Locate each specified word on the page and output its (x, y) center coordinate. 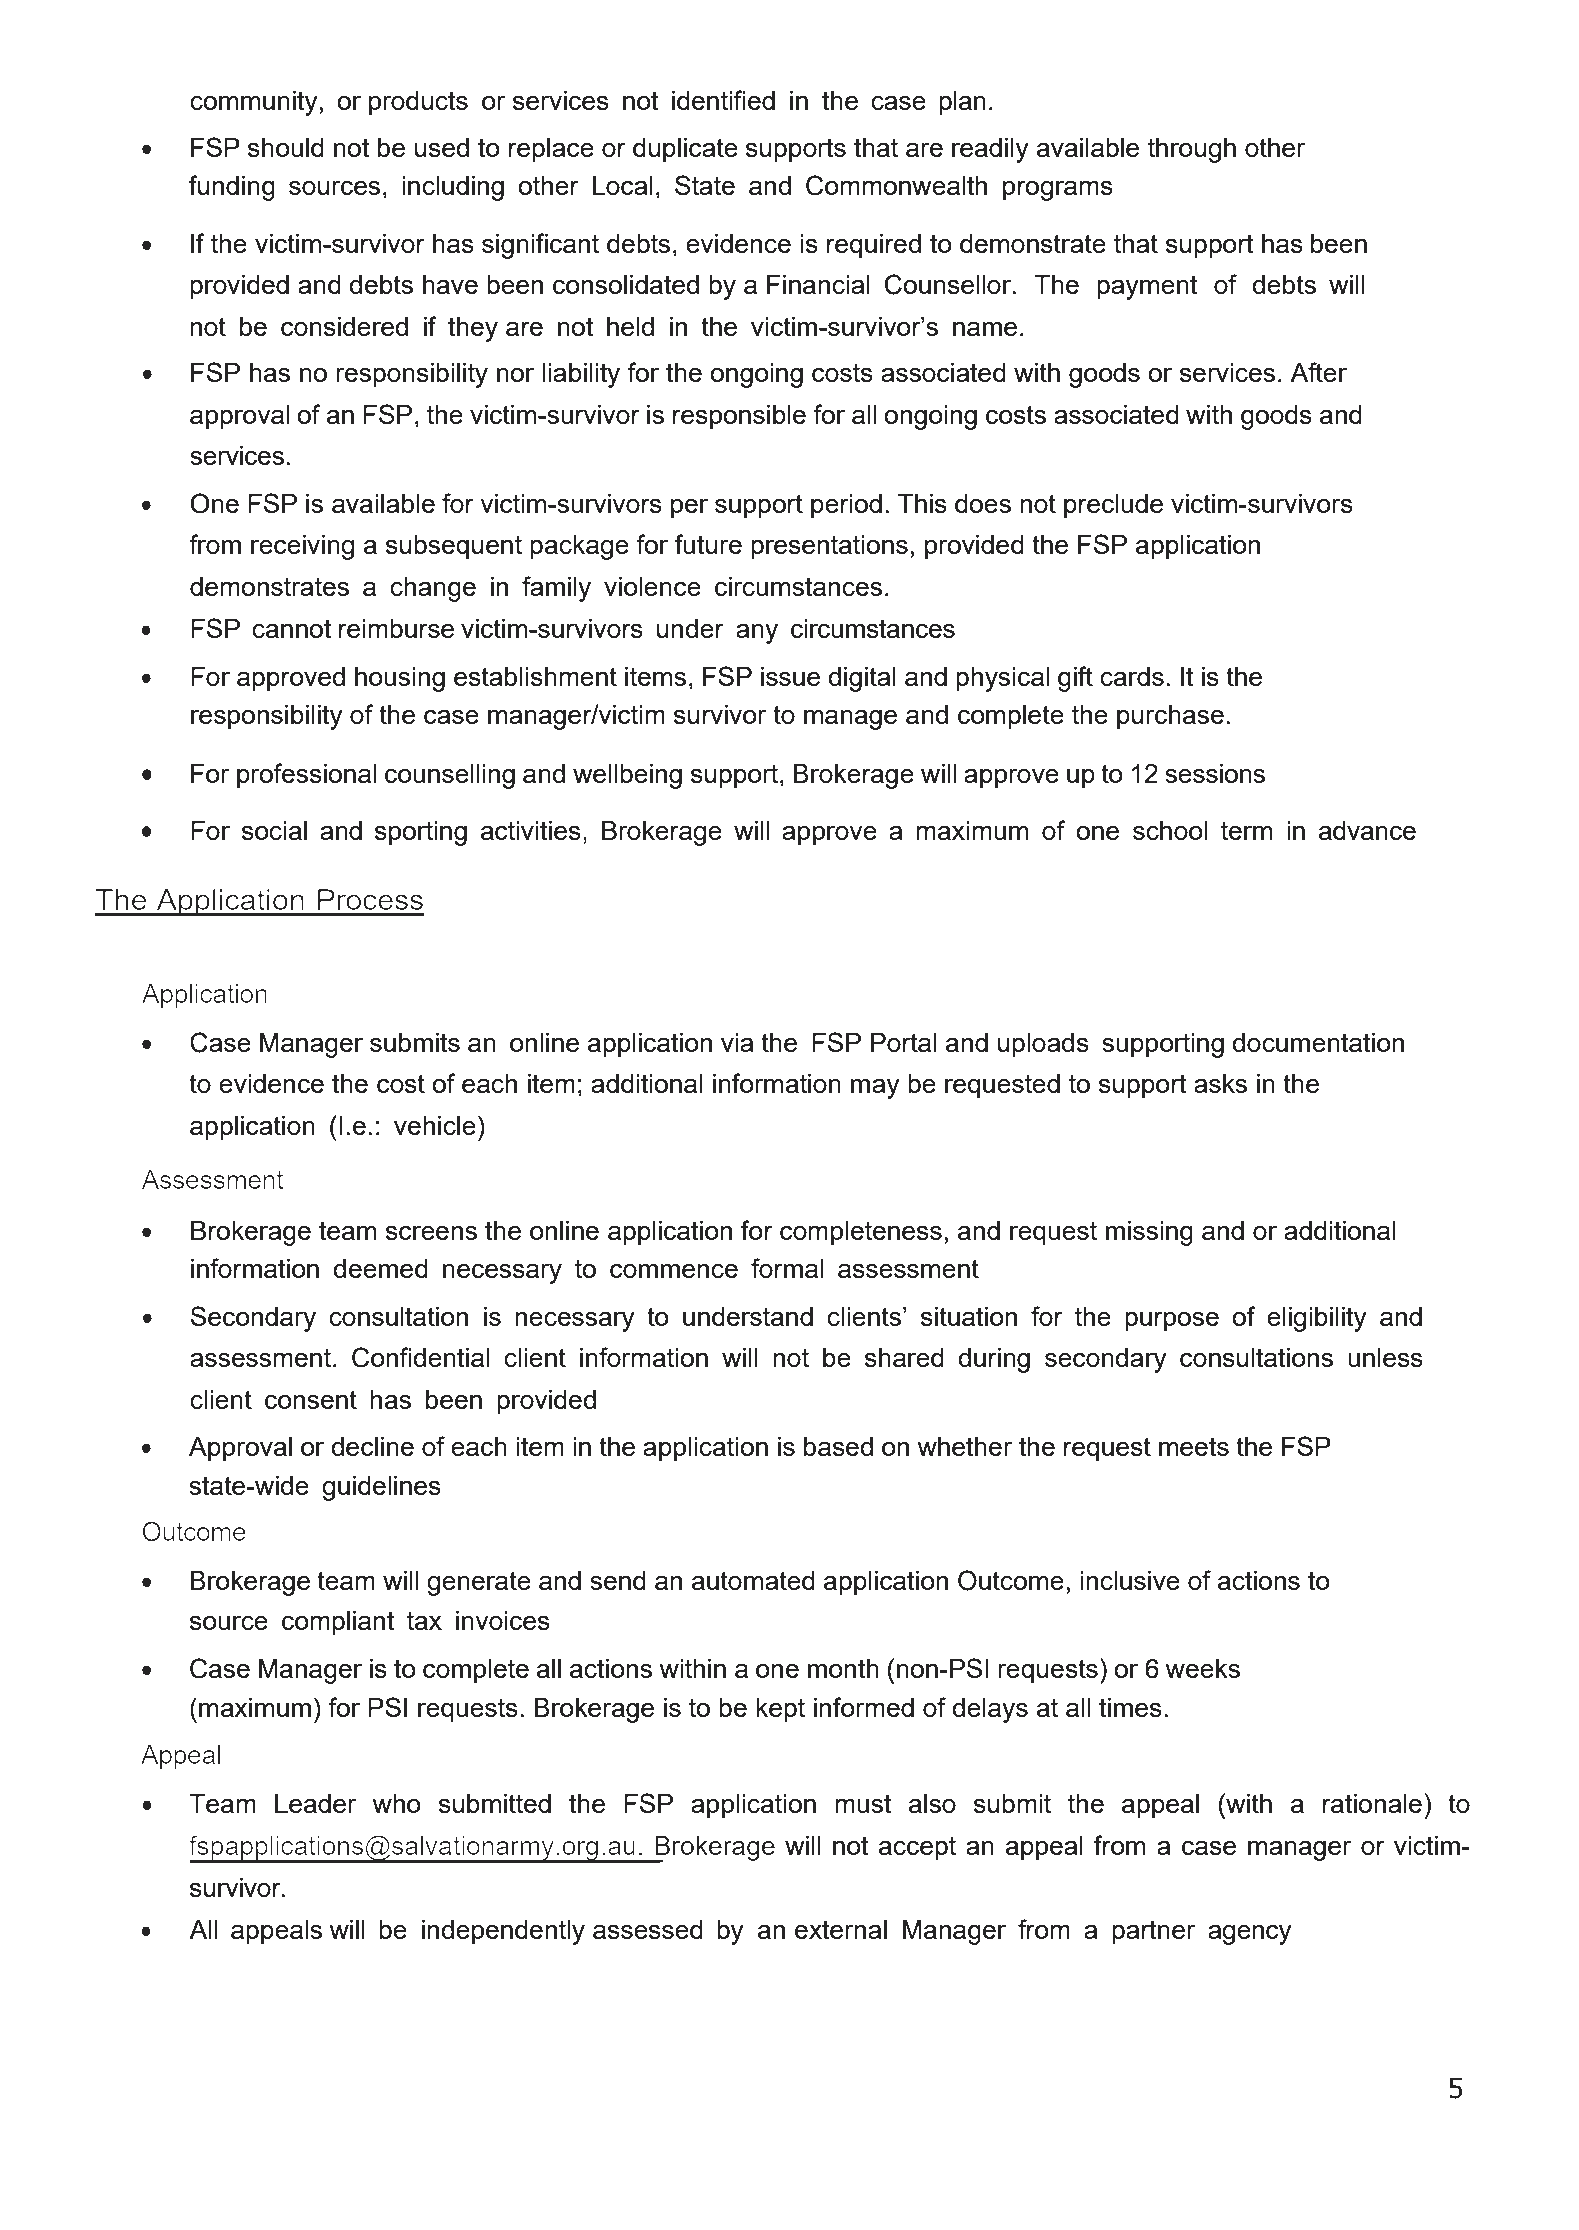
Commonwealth (896, 185)
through (1192, 150)
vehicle (435, 1125)
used (442, 147)
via (737, 1042)
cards (1132, 676)
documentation (1318, 1042)
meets (1194, 1446)
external (841, 1929)
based (838, 1446)
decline (372, 1446)
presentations (829, 547)
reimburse (396, 628)
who (396, 1803)
